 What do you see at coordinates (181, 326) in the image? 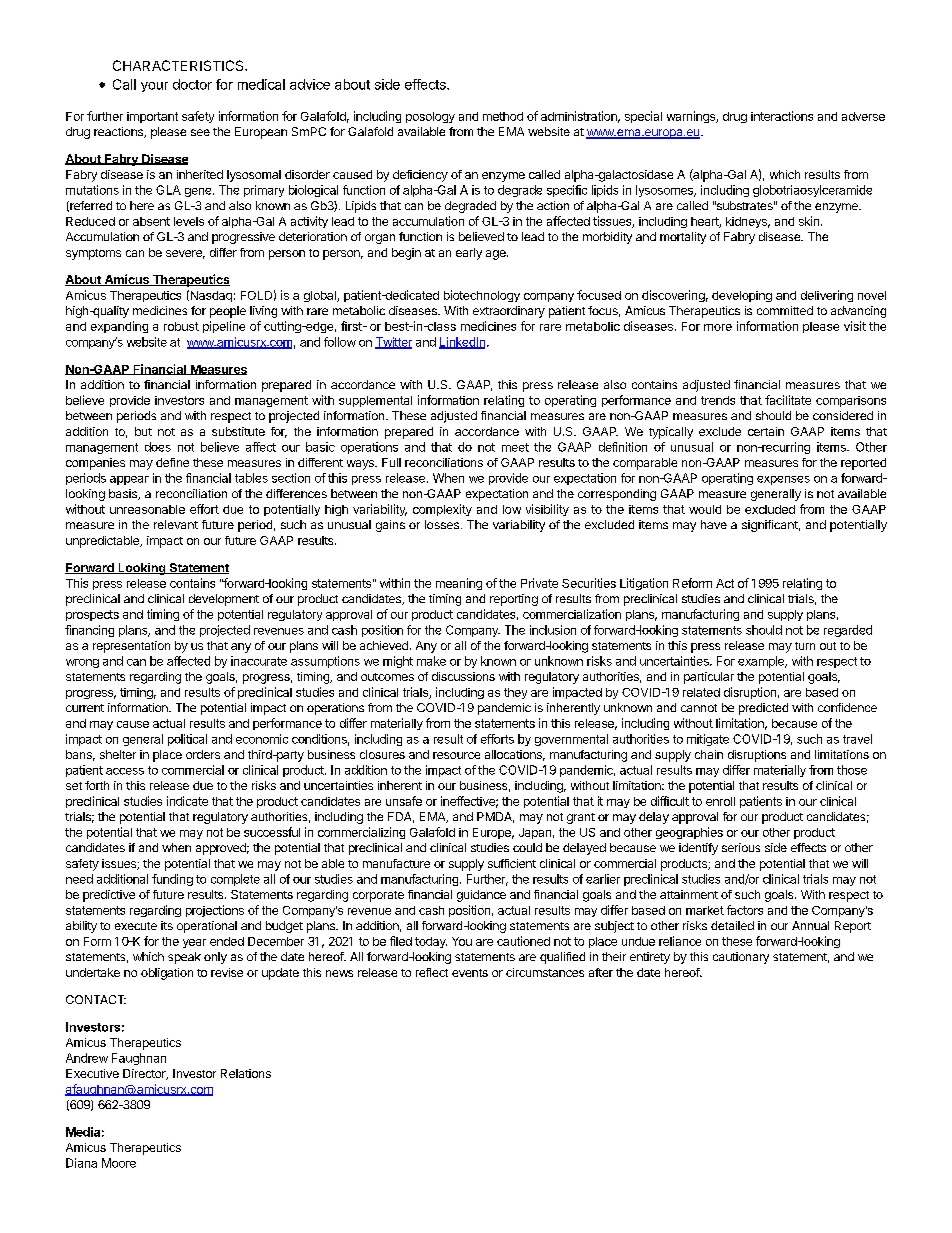
I see `robust` at bounding box center [181, 326].
